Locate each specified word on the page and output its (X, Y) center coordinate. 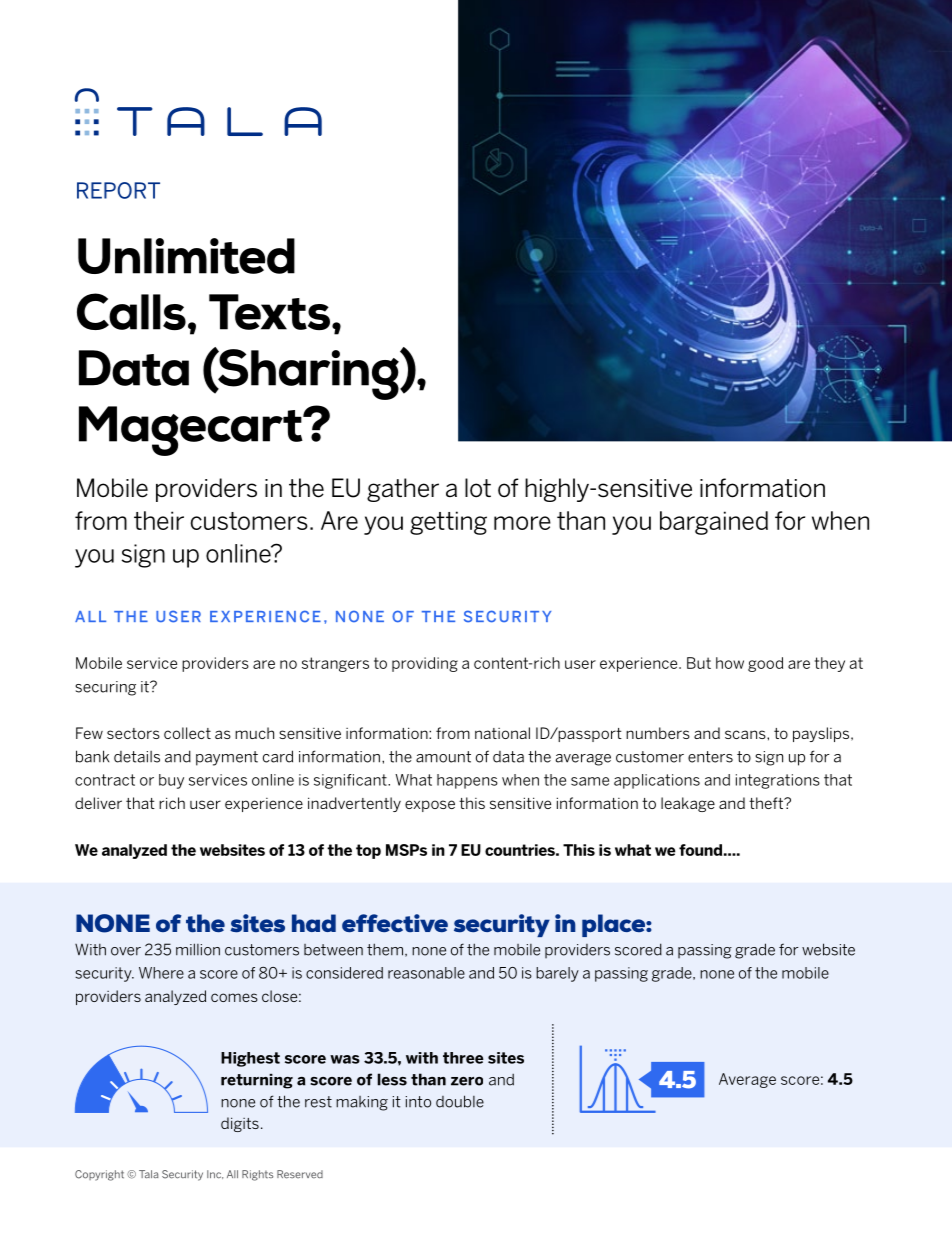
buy (171, 781)
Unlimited (186, 256)
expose (430, 806)
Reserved (300, 1174)
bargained (714, 523)
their (159, 520)
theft (767, 803)
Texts (269, 312)
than (581, 520)
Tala (148, 1174)
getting (448, 523)
